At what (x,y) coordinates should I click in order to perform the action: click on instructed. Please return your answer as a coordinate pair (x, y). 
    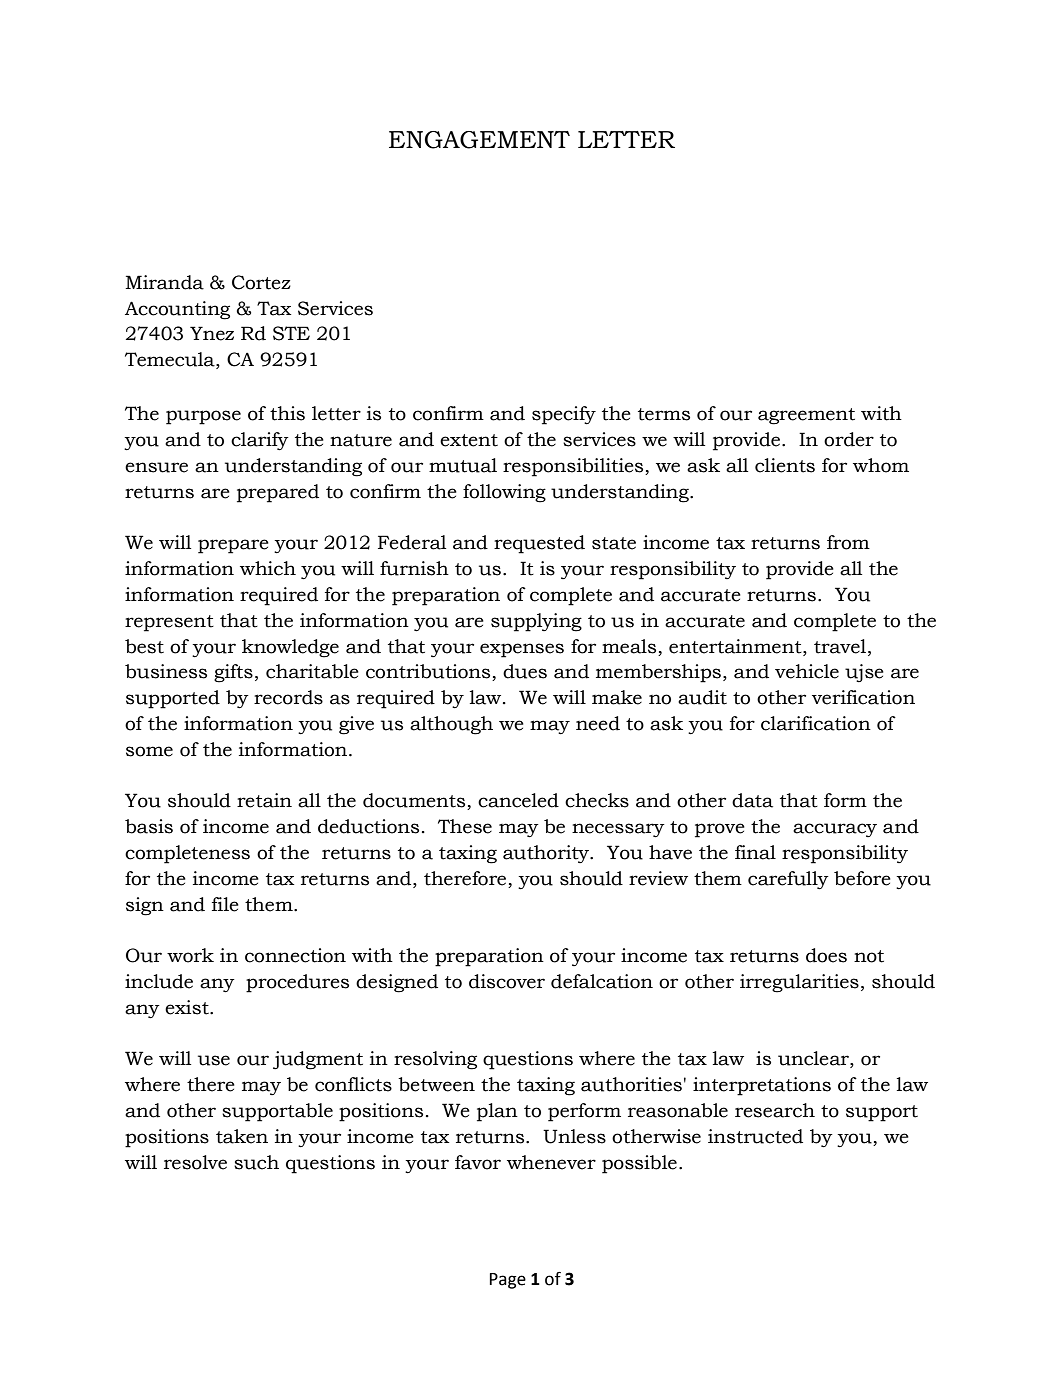
    Looking at the image, I should click on (755, 1136).
